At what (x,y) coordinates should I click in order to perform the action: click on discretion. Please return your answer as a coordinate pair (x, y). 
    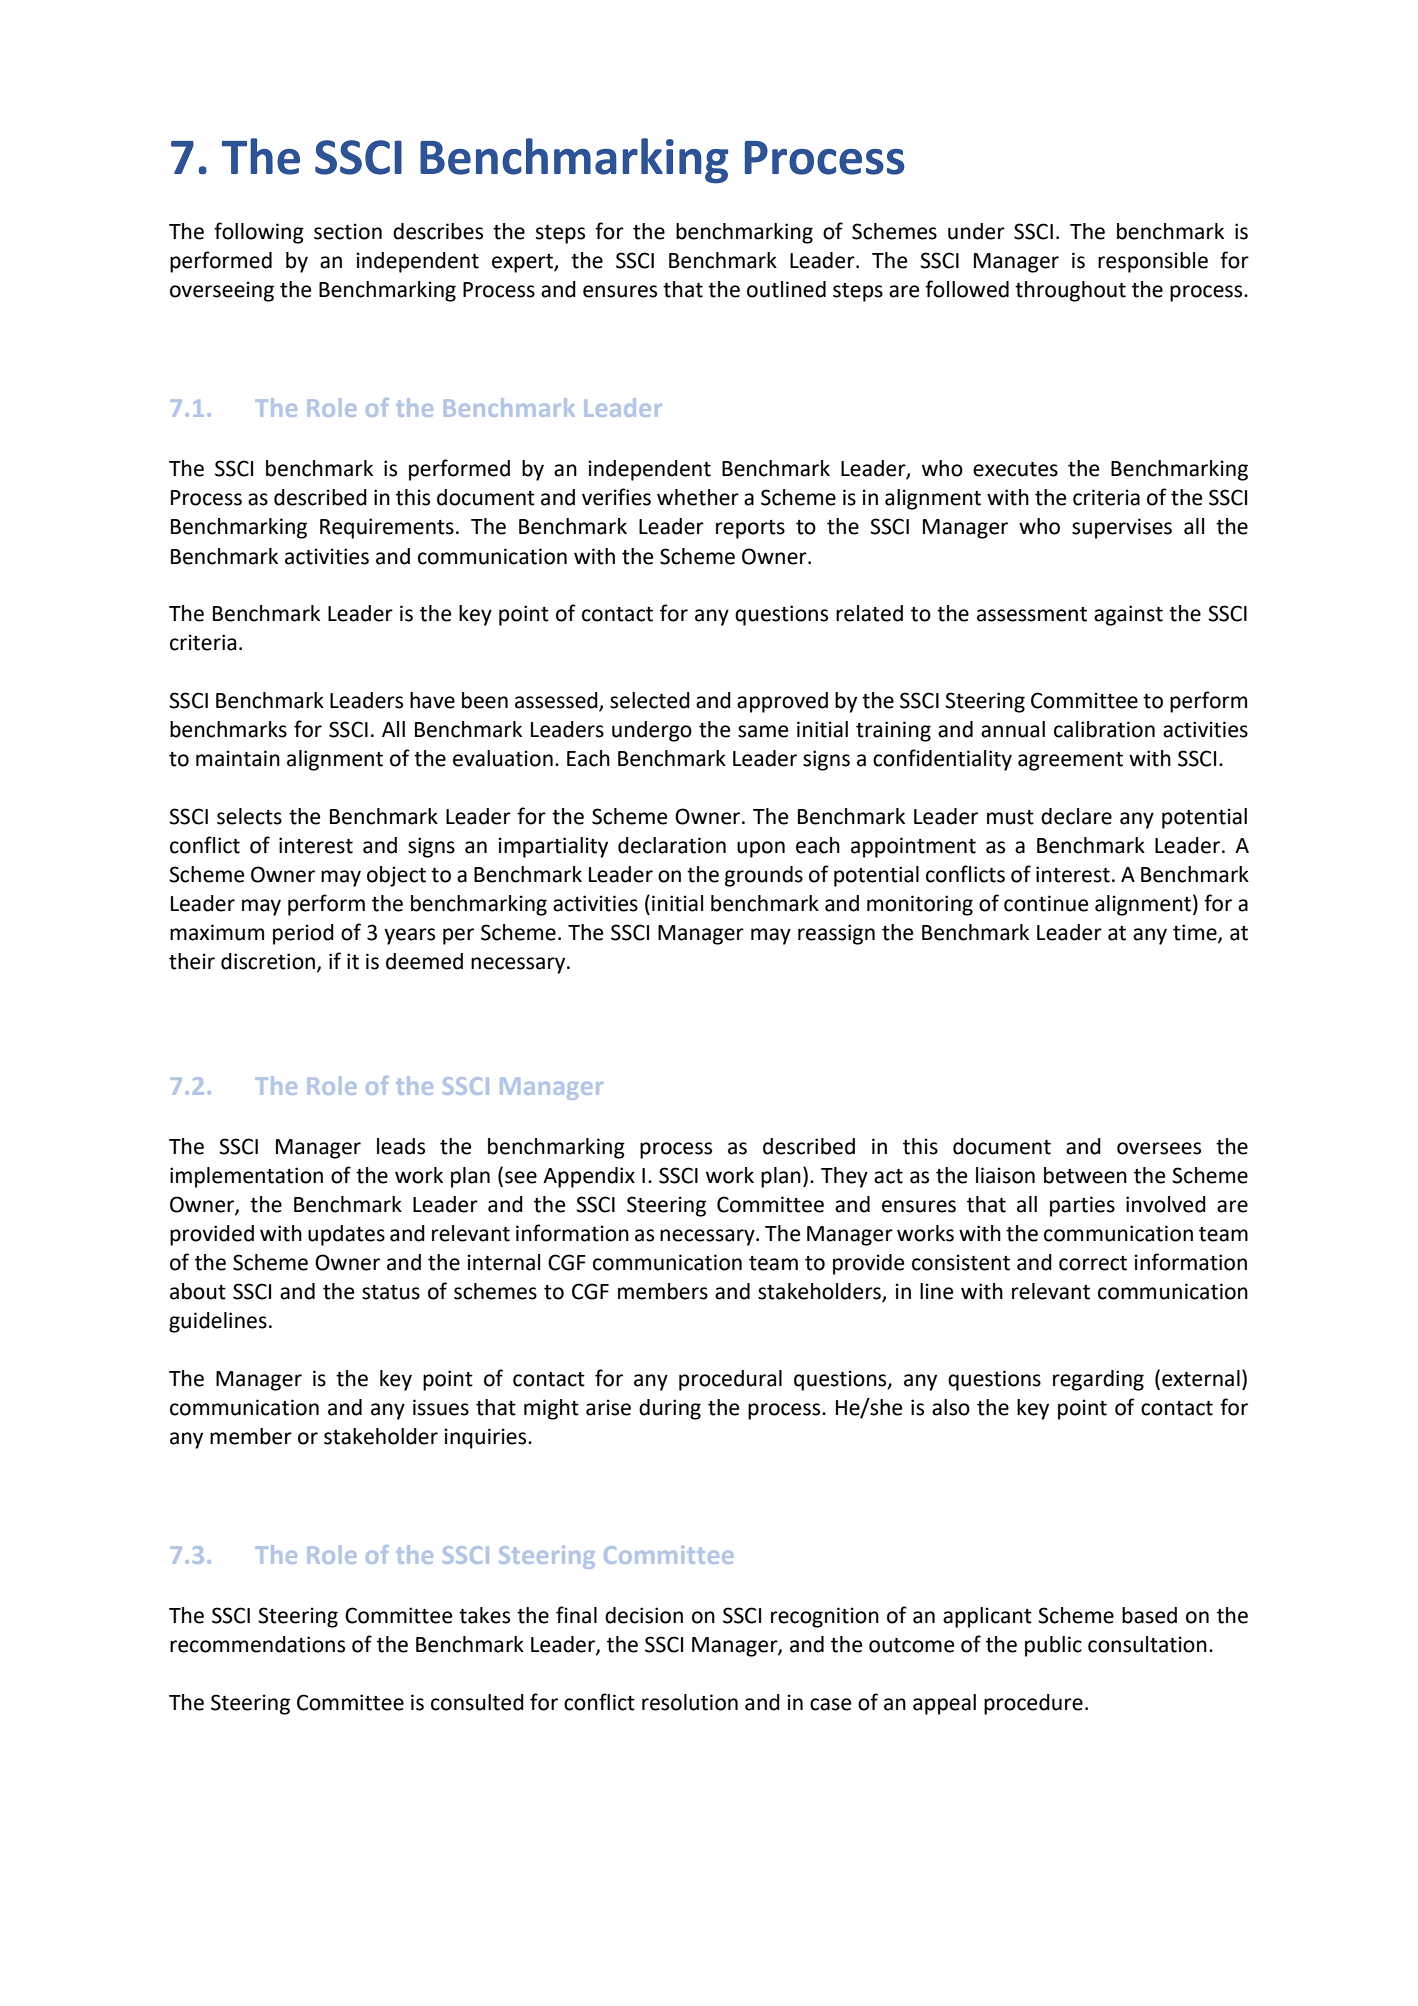
    Looking at the image, I should click on (268, 961).
